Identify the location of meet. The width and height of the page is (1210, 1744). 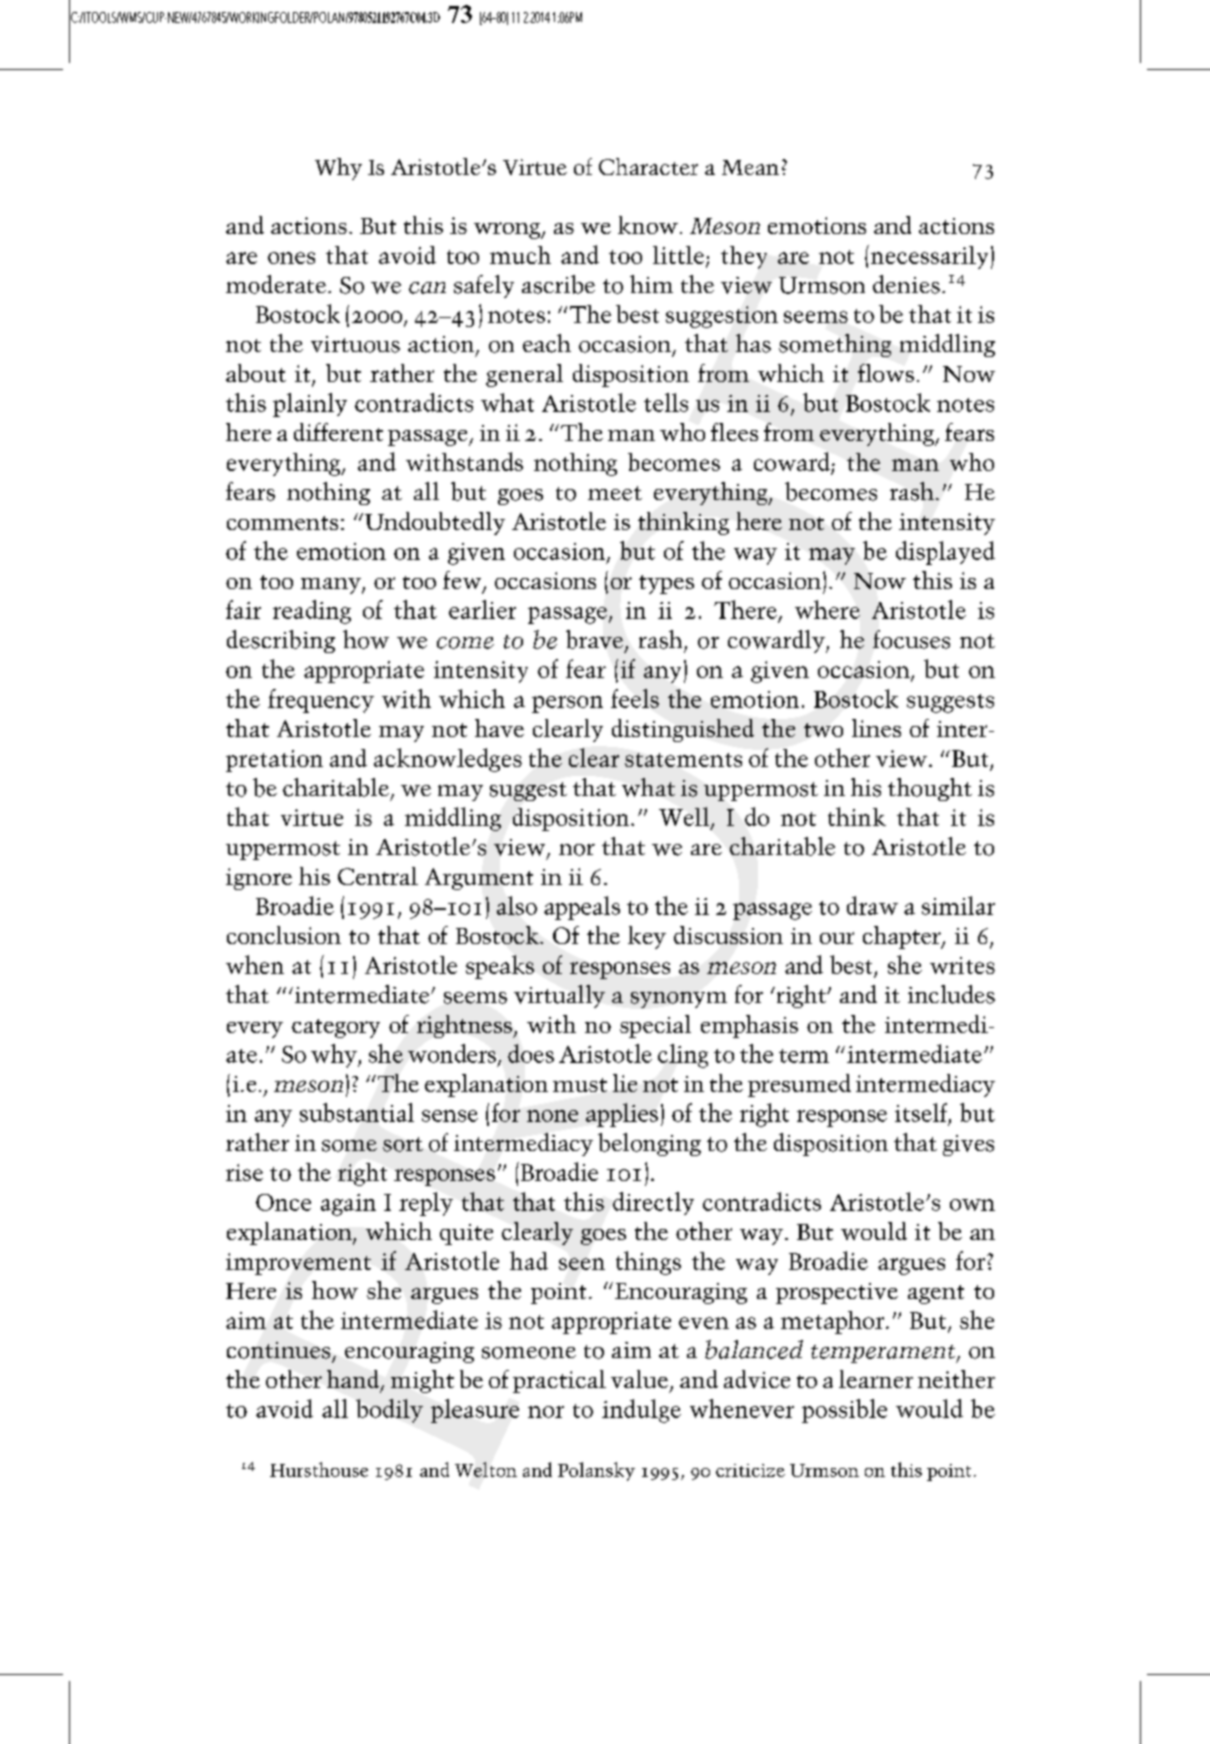
(615, 493).
